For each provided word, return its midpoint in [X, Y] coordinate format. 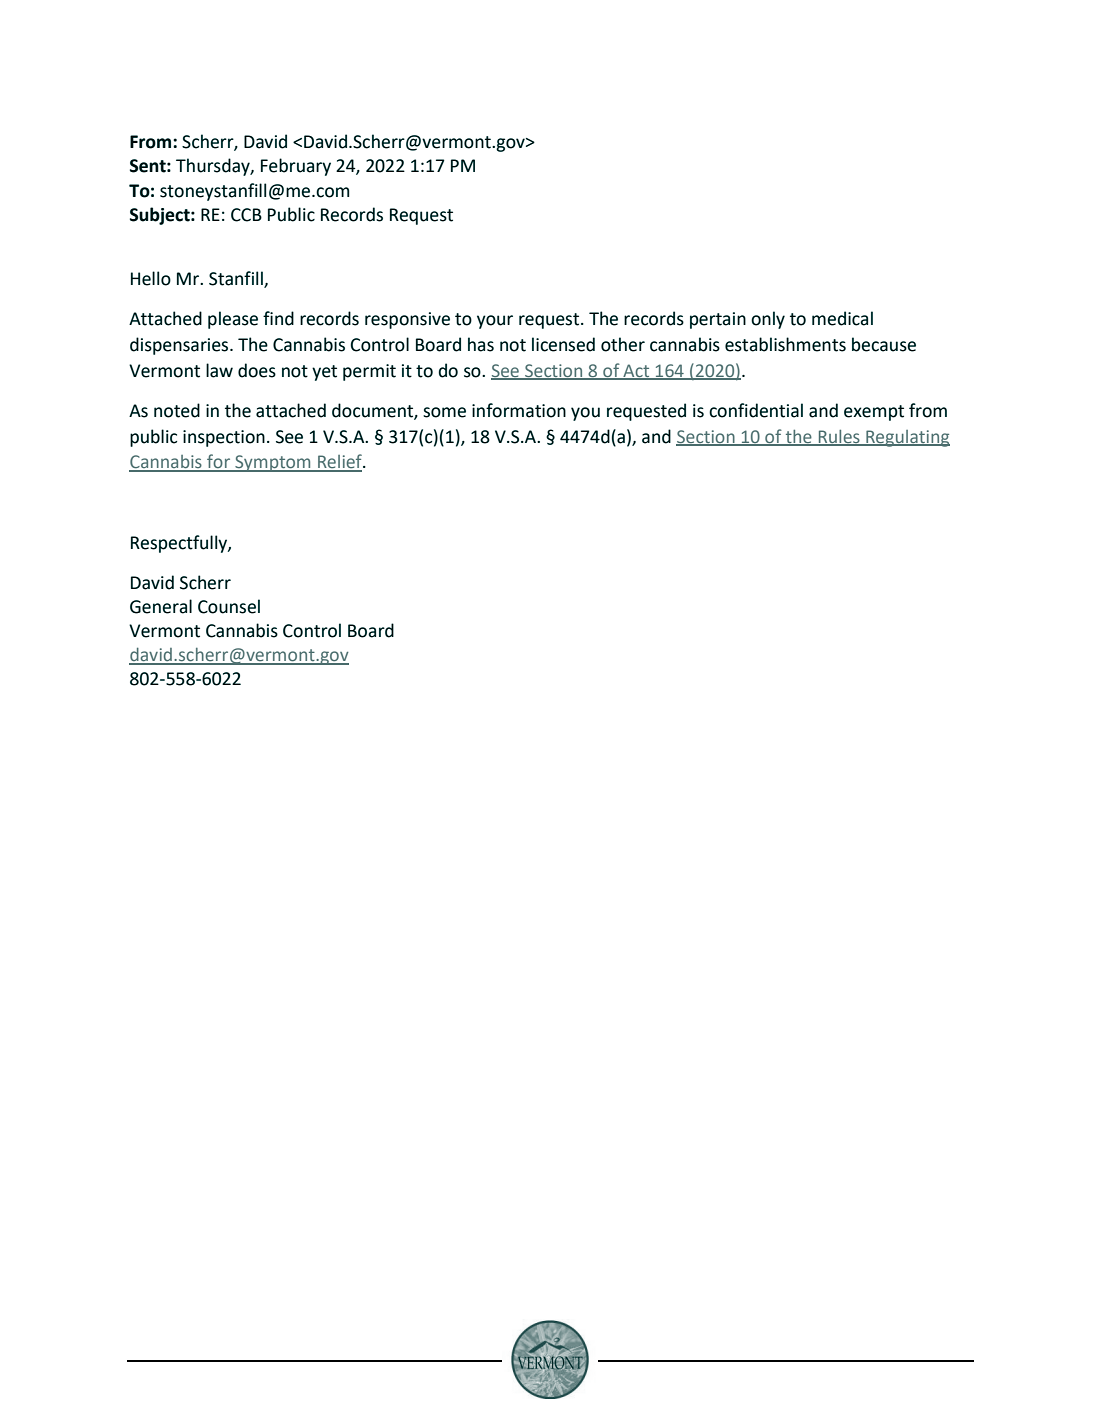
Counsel [229, 606]
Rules [839, 437]
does [257, 370]
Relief [340, 462]
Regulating [907, 438]
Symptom [273, 463]
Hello [151, 278]
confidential [756, 410]
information [519, 410]
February [296, 167]
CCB [246, 215]
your [495, 322]
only [768, 320]
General [161, 606]
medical [842, 318]
